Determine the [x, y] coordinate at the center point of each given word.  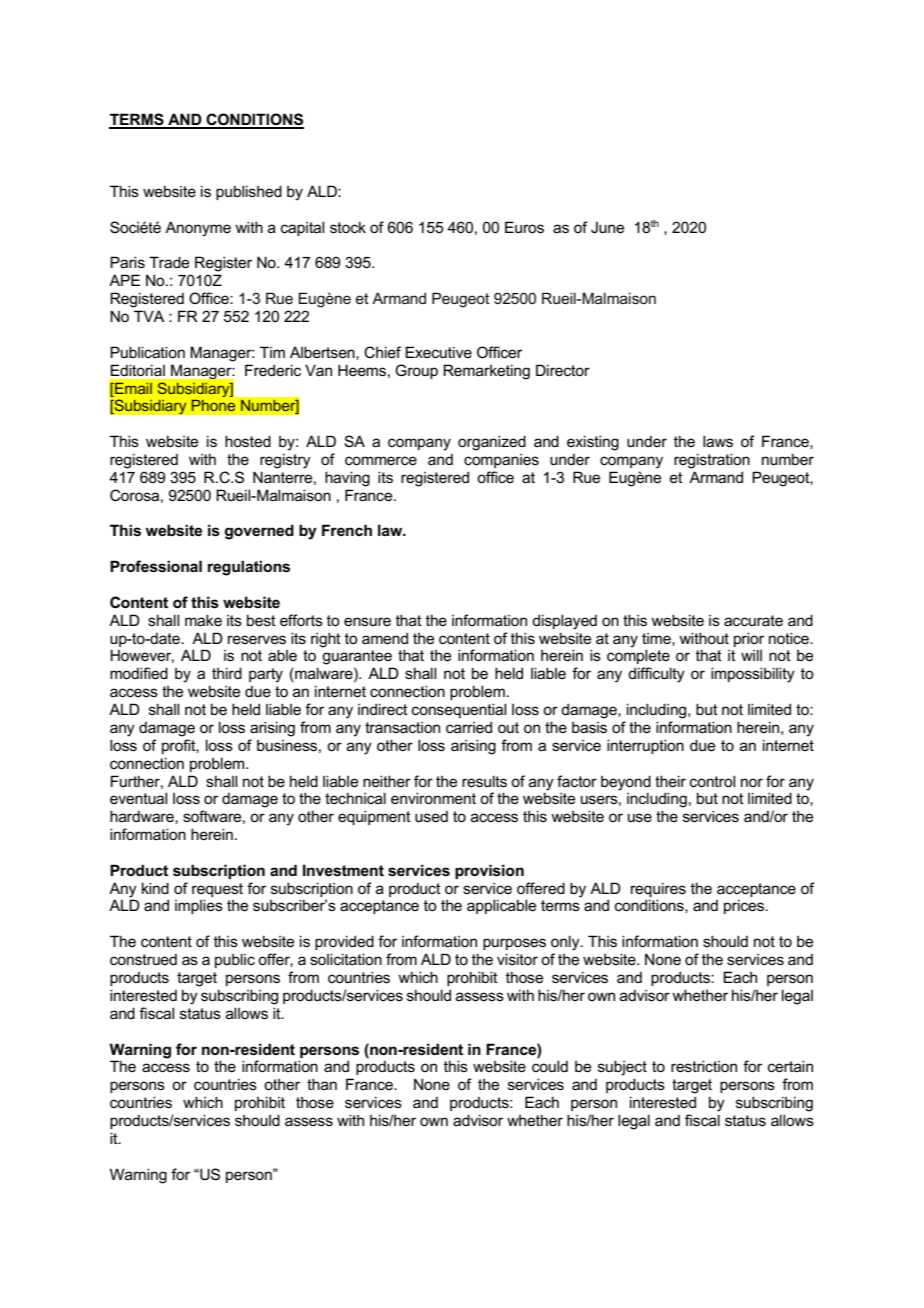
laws [718, 441]
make [203, 620]
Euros [524, 227]
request [217, 890]
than [322, 1084]
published [249, 192]
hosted [248, 441]
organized [492, 443]
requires [658, 889]
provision [489, 871]
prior [749, 639]
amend [385, 638]
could [550, 1065]
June [607, 227]
